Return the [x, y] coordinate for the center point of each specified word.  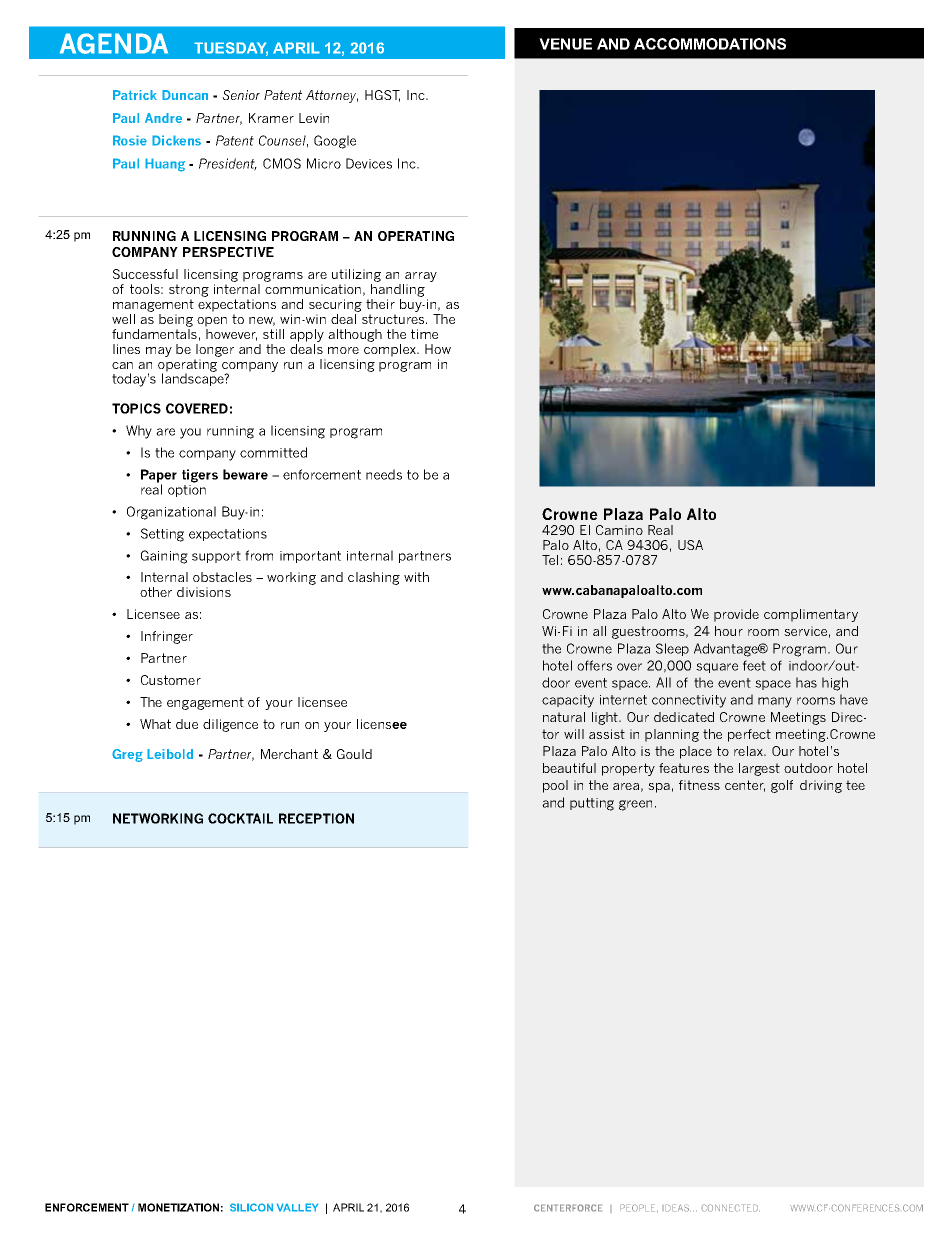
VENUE [565, 44]
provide [736, 615]
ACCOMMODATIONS [710, 44]
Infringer [167, 637]
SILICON [251, 1207]
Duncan [185, 95]
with [416, 577]
